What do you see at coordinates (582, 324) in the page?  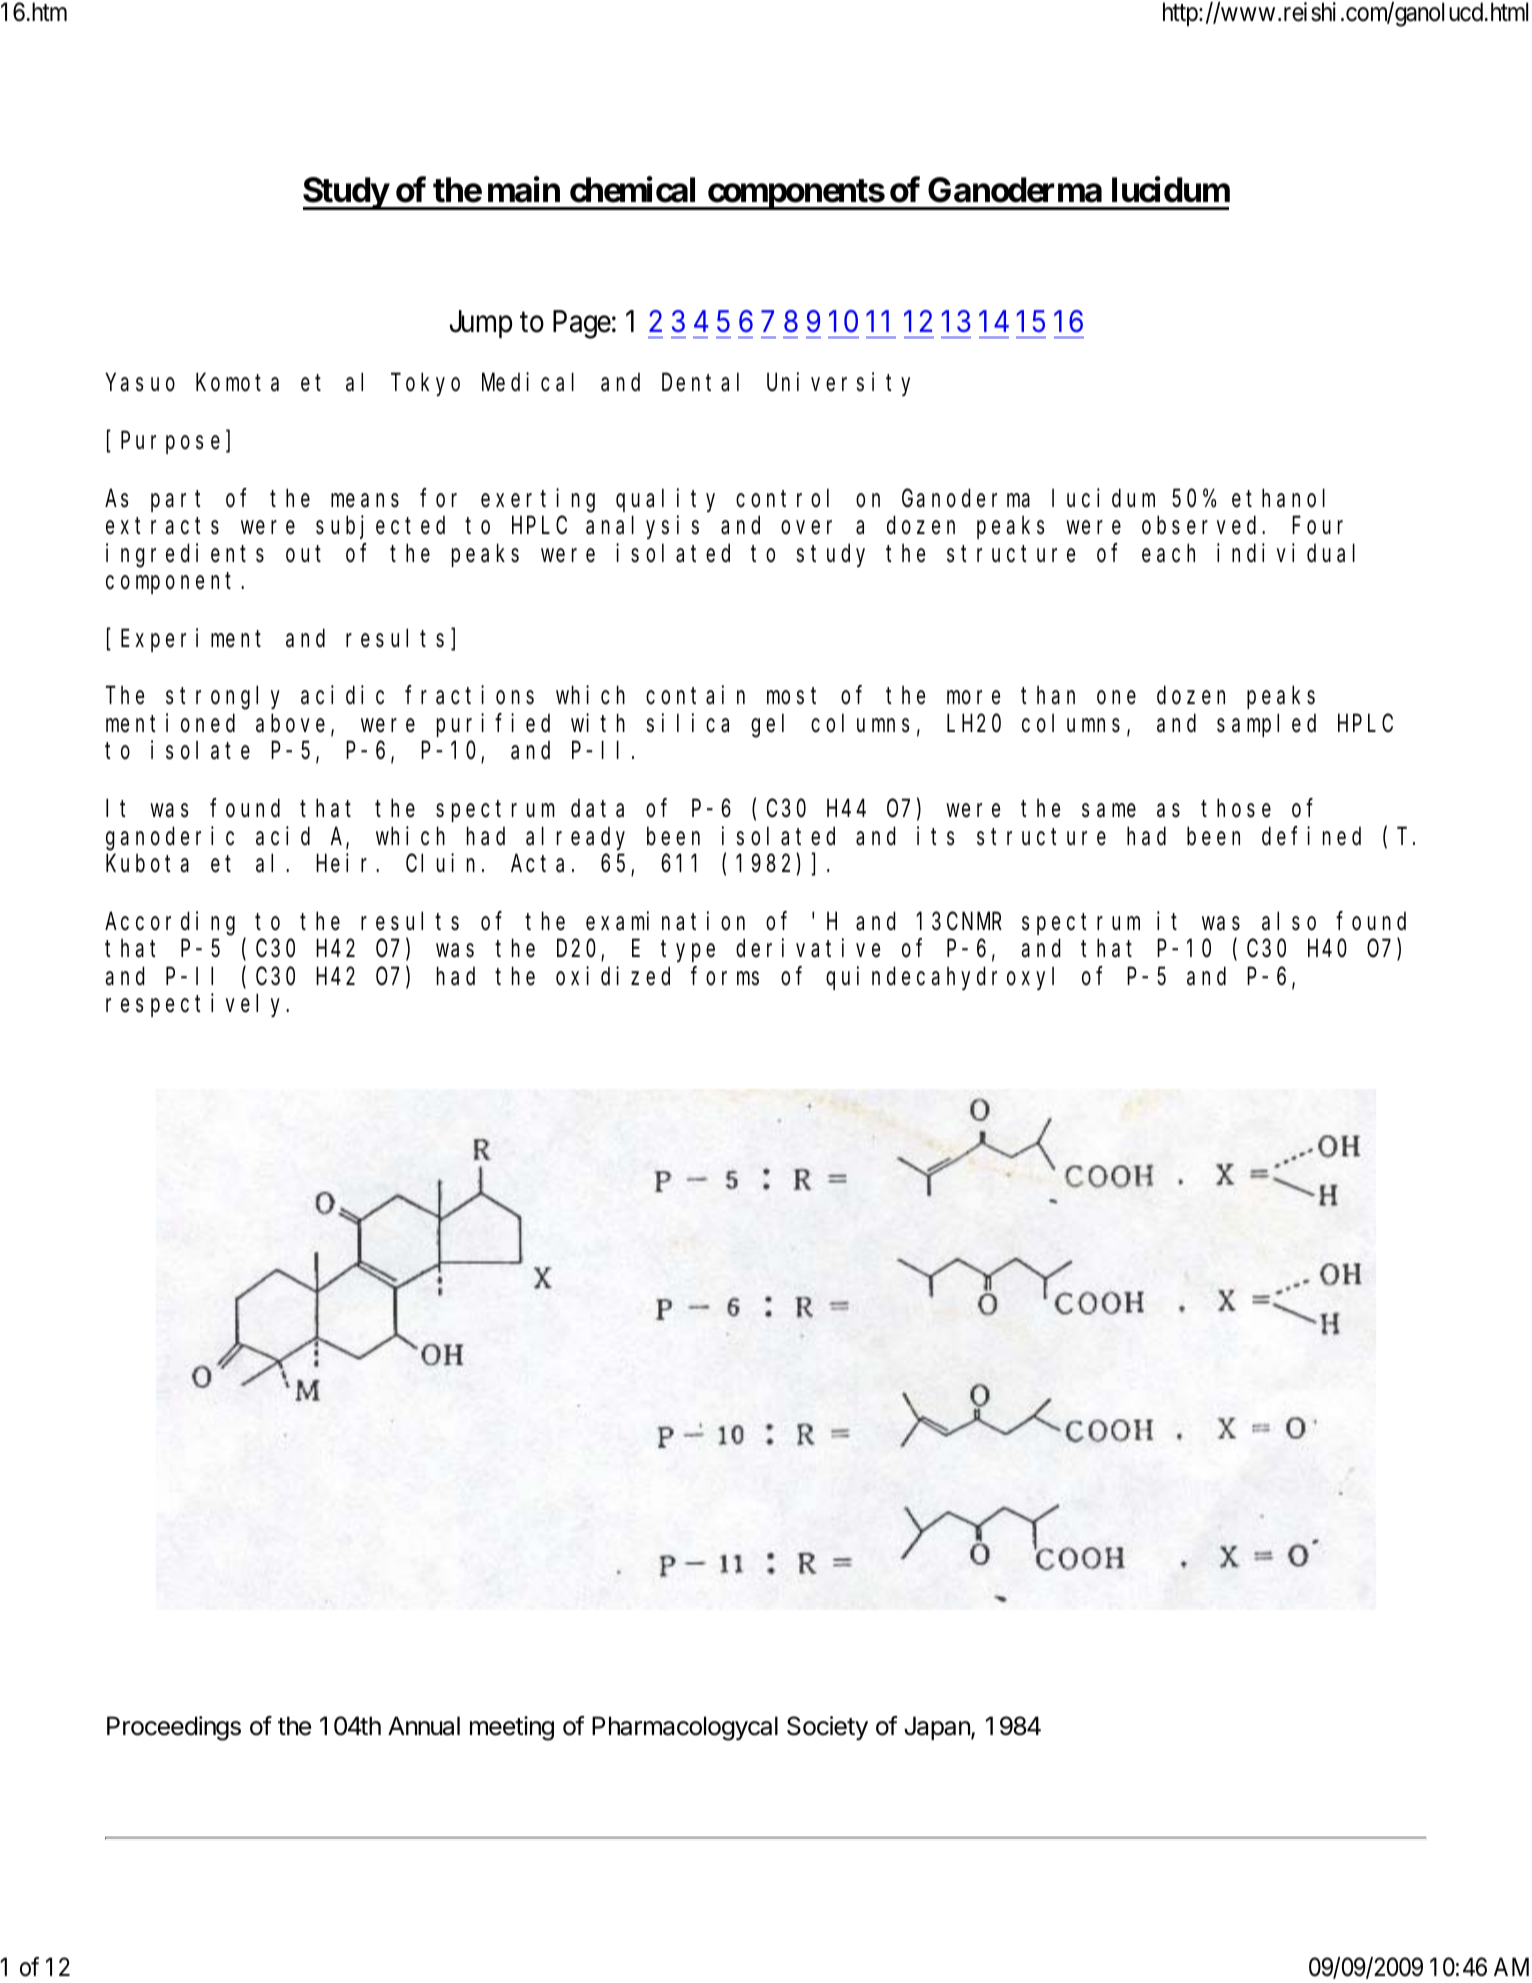 I see `Page` at bounding box center [582, 324].
